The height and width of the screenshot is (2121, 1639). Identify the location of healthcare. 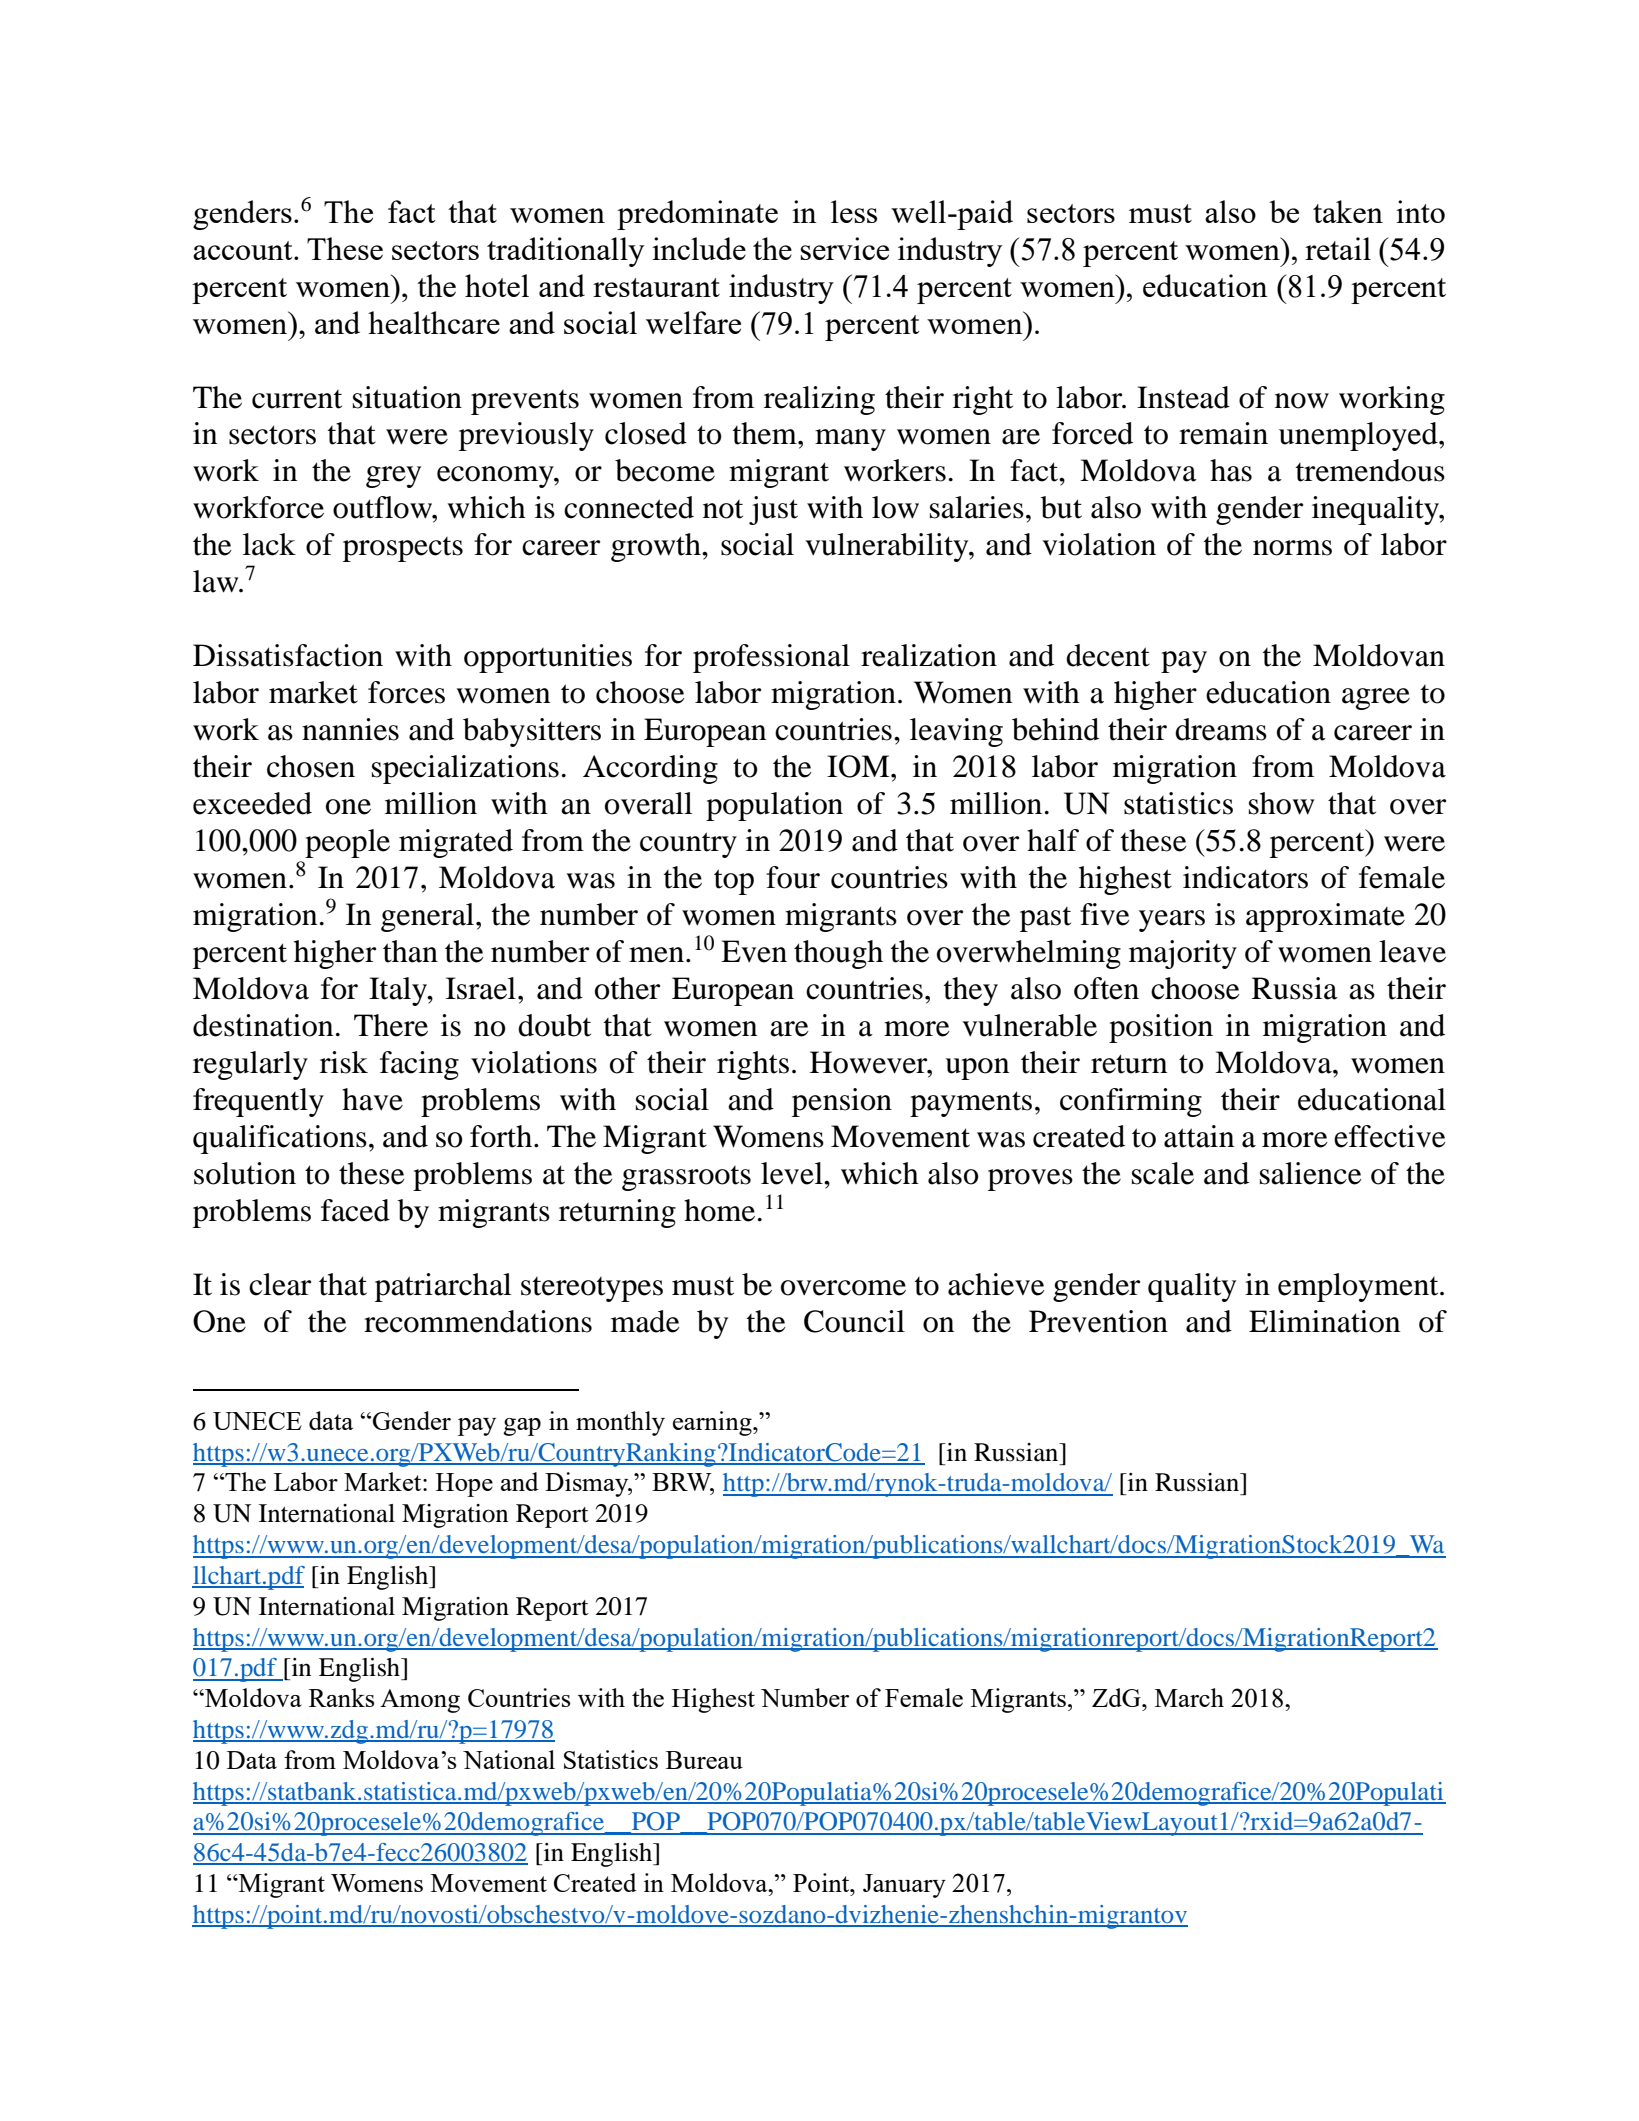
(434, 322).
